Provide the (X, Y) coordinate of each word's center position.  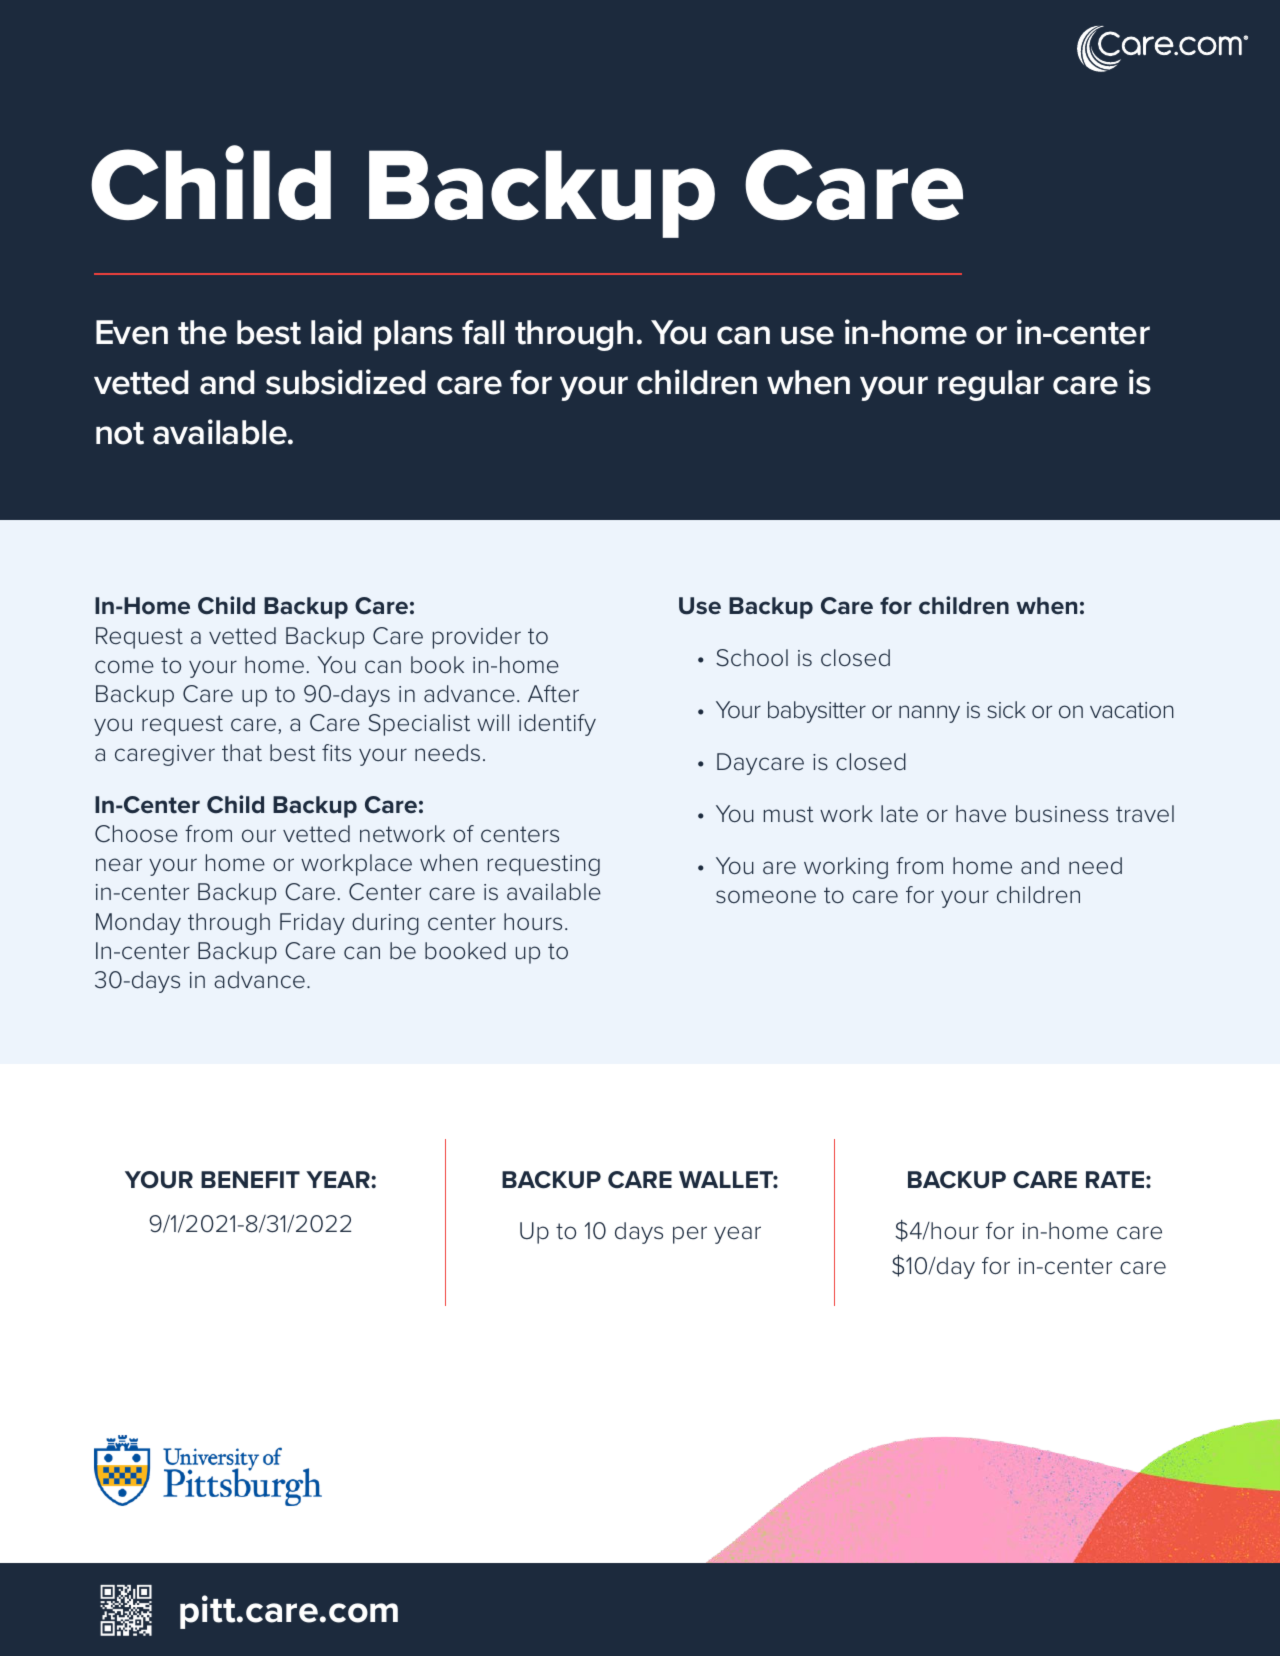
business (1062, 814)
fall (483, 332)
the (202, 332)
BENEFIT (250, 1179)
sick (1006, 710)
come (124, 667)
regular (991, 385)
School (752, 658)
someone (766, 897)
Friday (312, 924)
